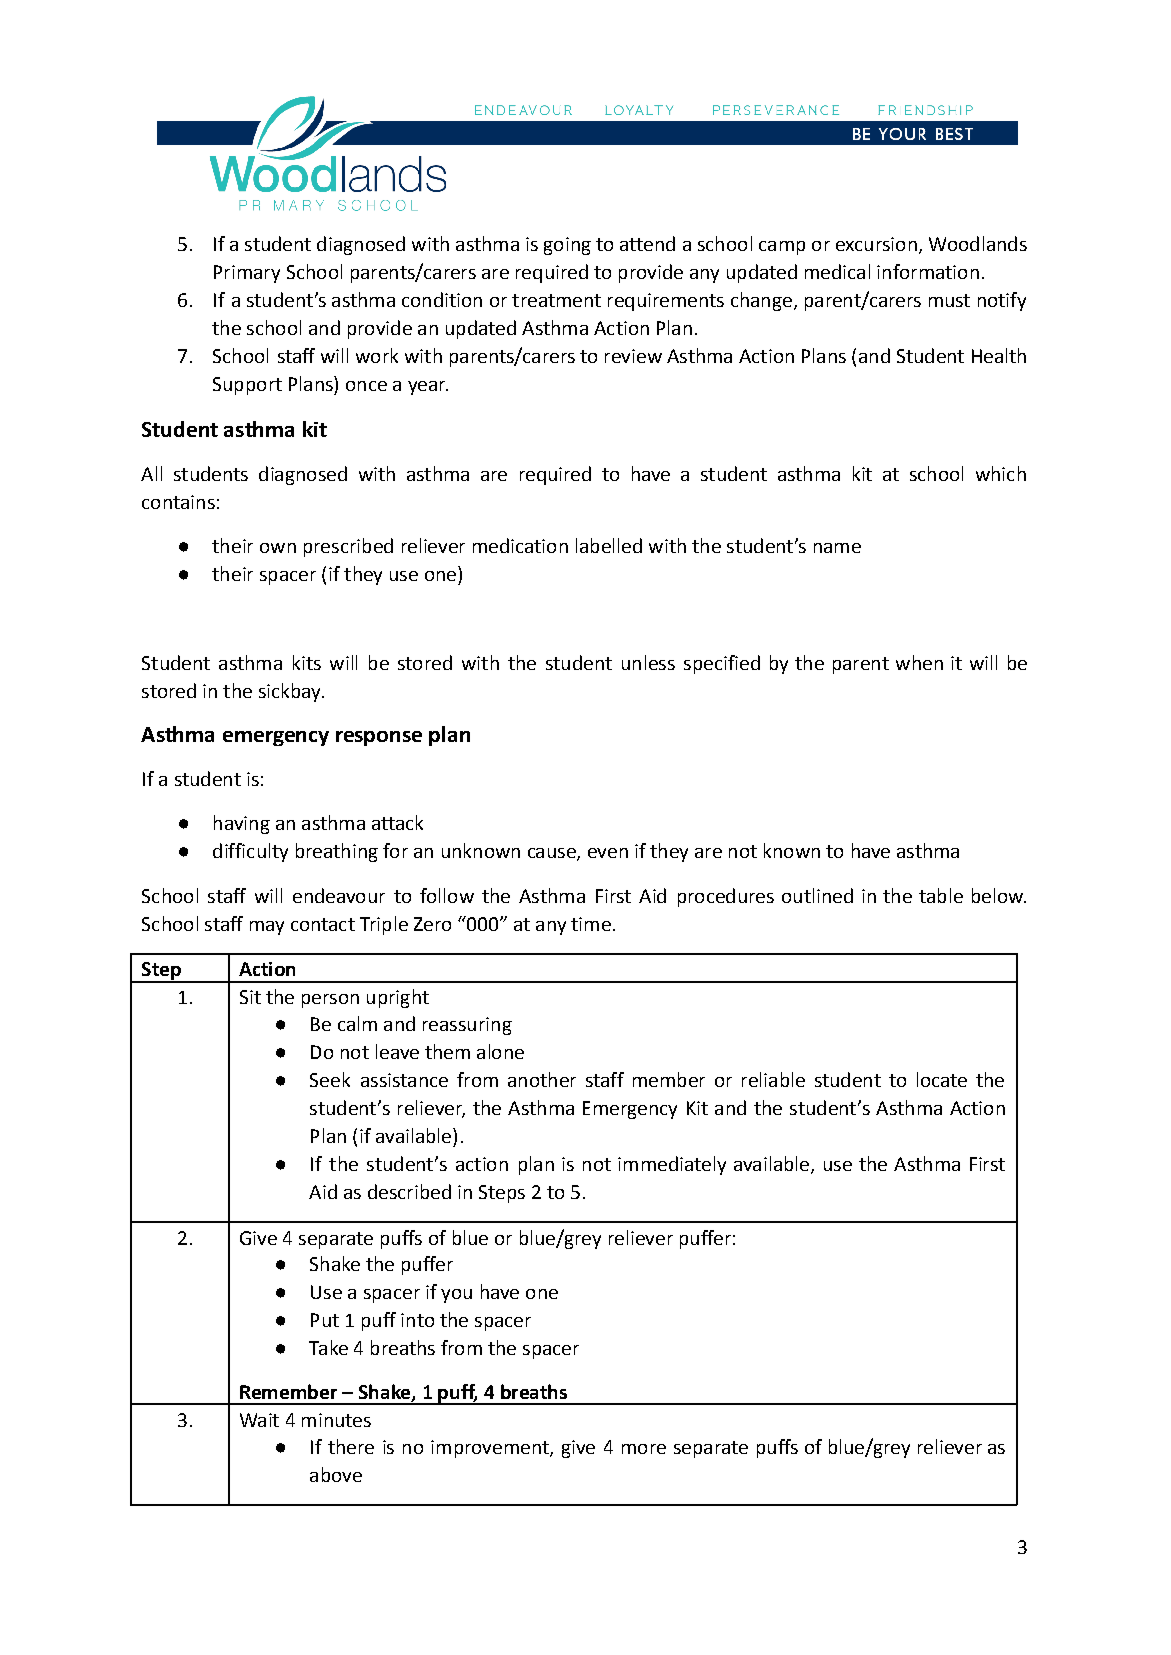 This screenshot has height=1655, width=1171. I want to click on when, so click(919, 662).
